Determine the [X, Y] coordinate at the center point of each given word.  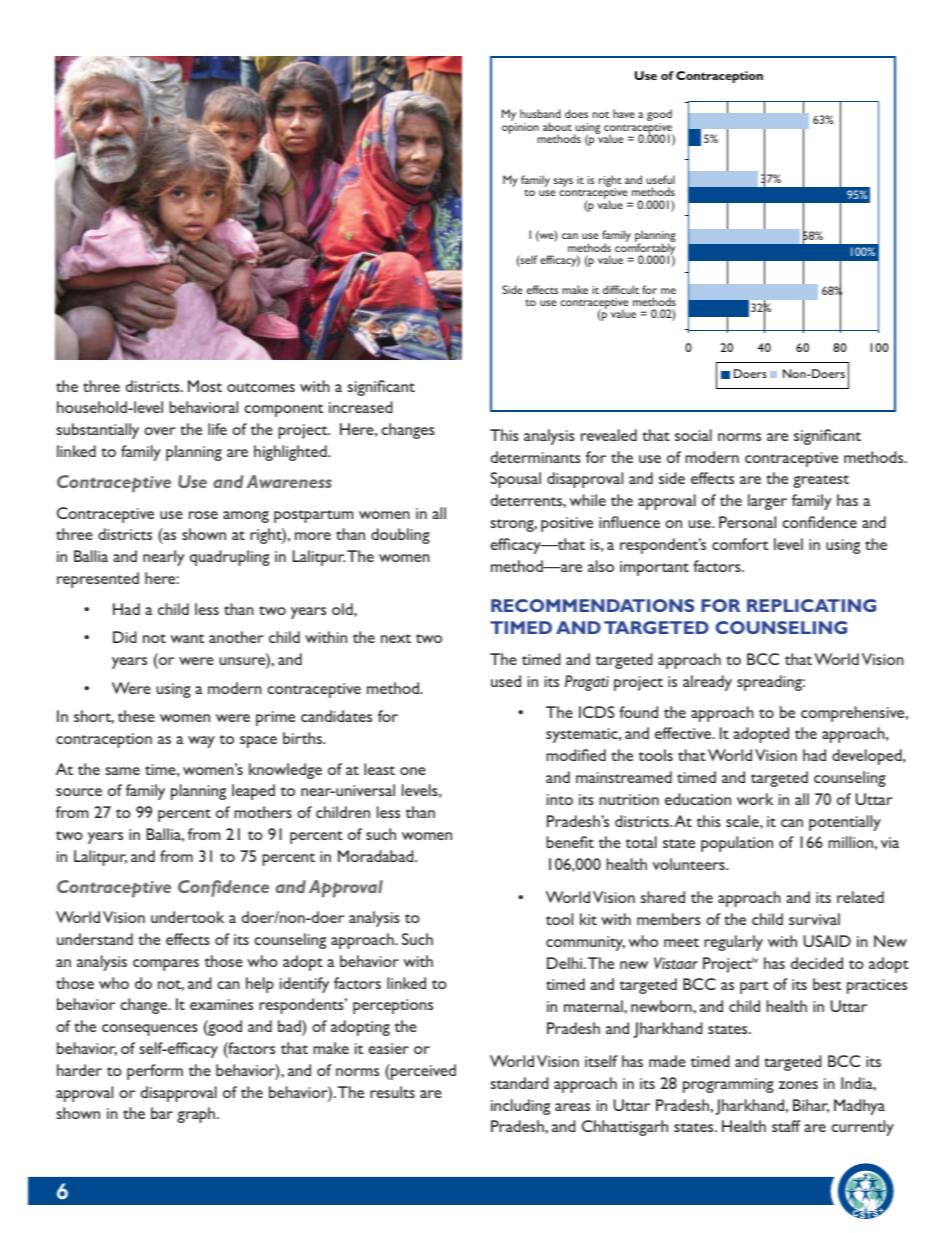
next [396, 638]
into [560, 799]
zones [798, 1085]
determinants [536, 457]
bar [162, 1113]
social [693, 435]
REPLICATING [811, 605]
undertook [187, 917]
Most [205, 386]
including [520, 1107]
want [187, 638]
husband [540, 113]
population [737, 844]
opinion [520, 128]
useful [660, 179]
